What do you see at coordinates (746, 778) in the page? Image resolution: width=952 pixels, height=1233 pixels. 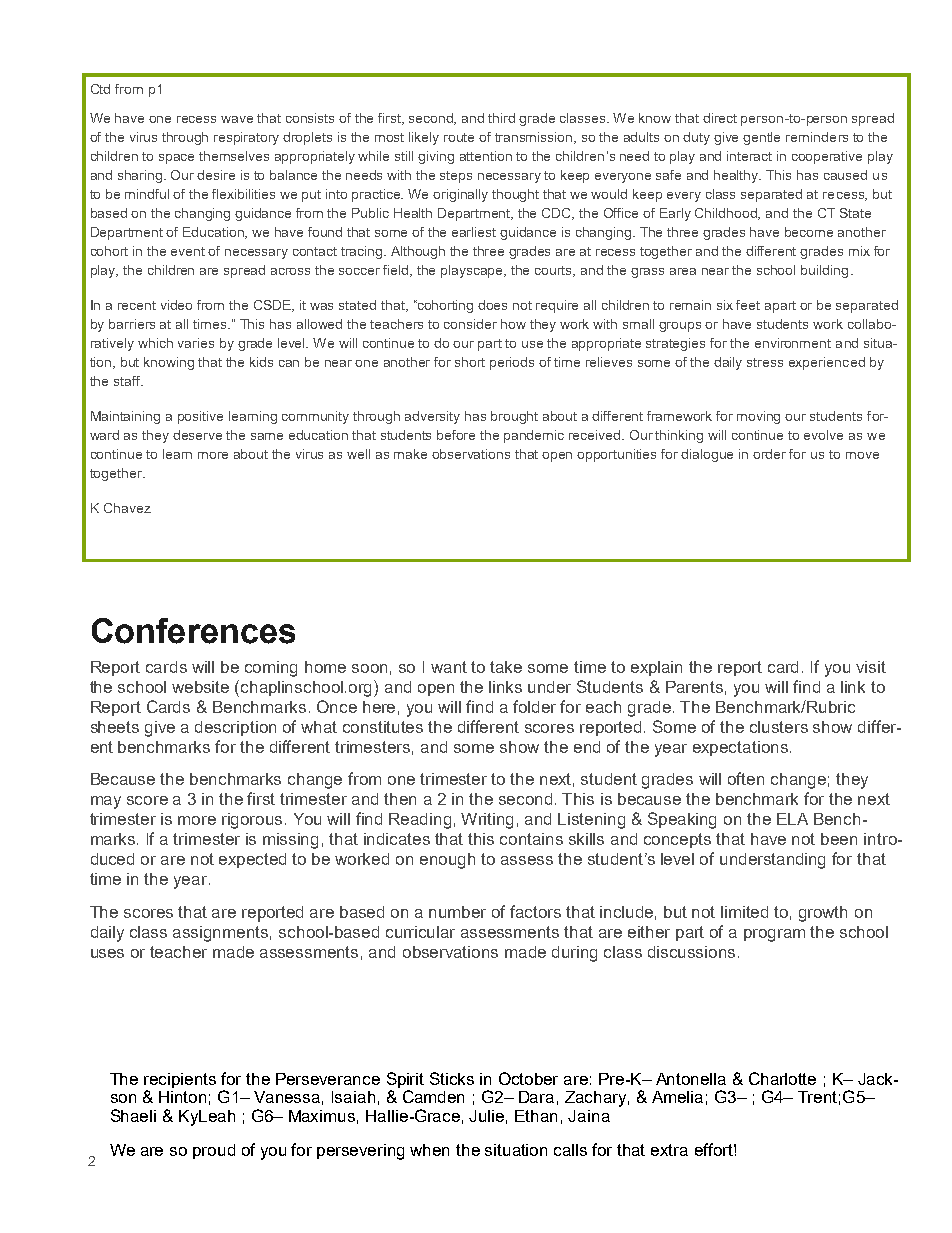 I see `often` at bounding box center [746, 778].
